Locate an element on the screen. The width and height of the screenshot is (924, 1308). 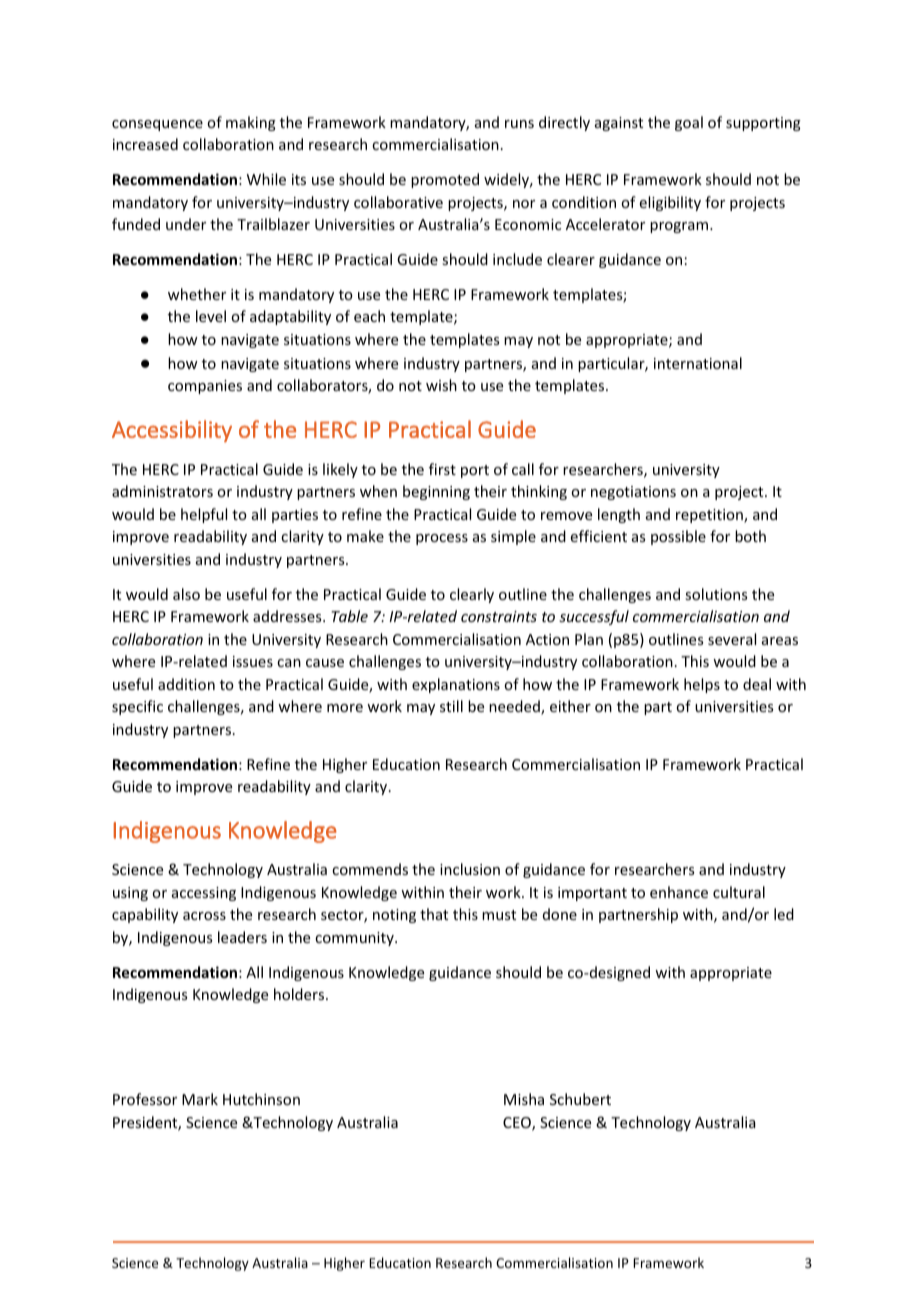
promoted is located at coordinates (445, 180).
